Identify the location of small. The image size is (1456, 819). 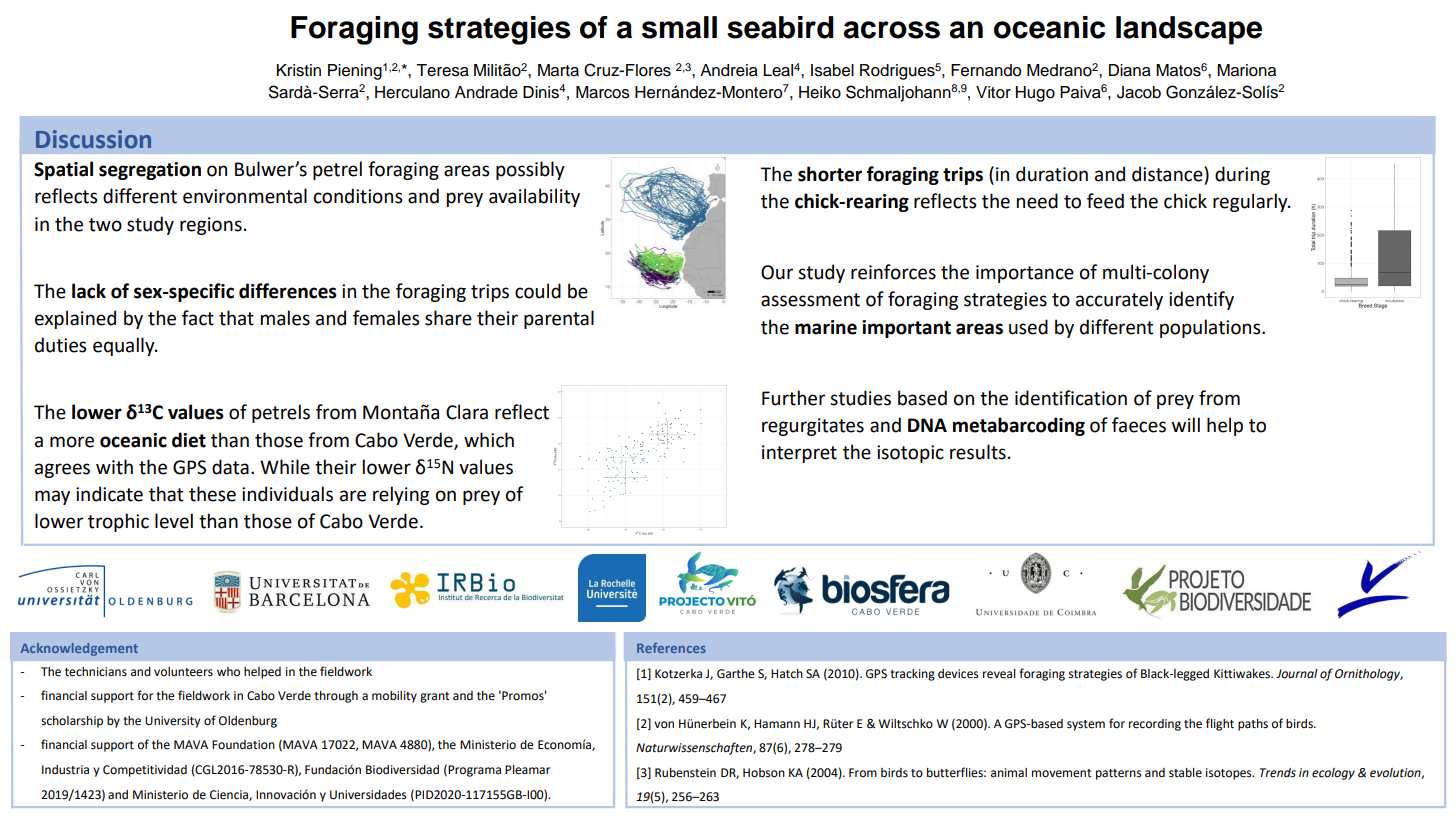
(679, 27).
